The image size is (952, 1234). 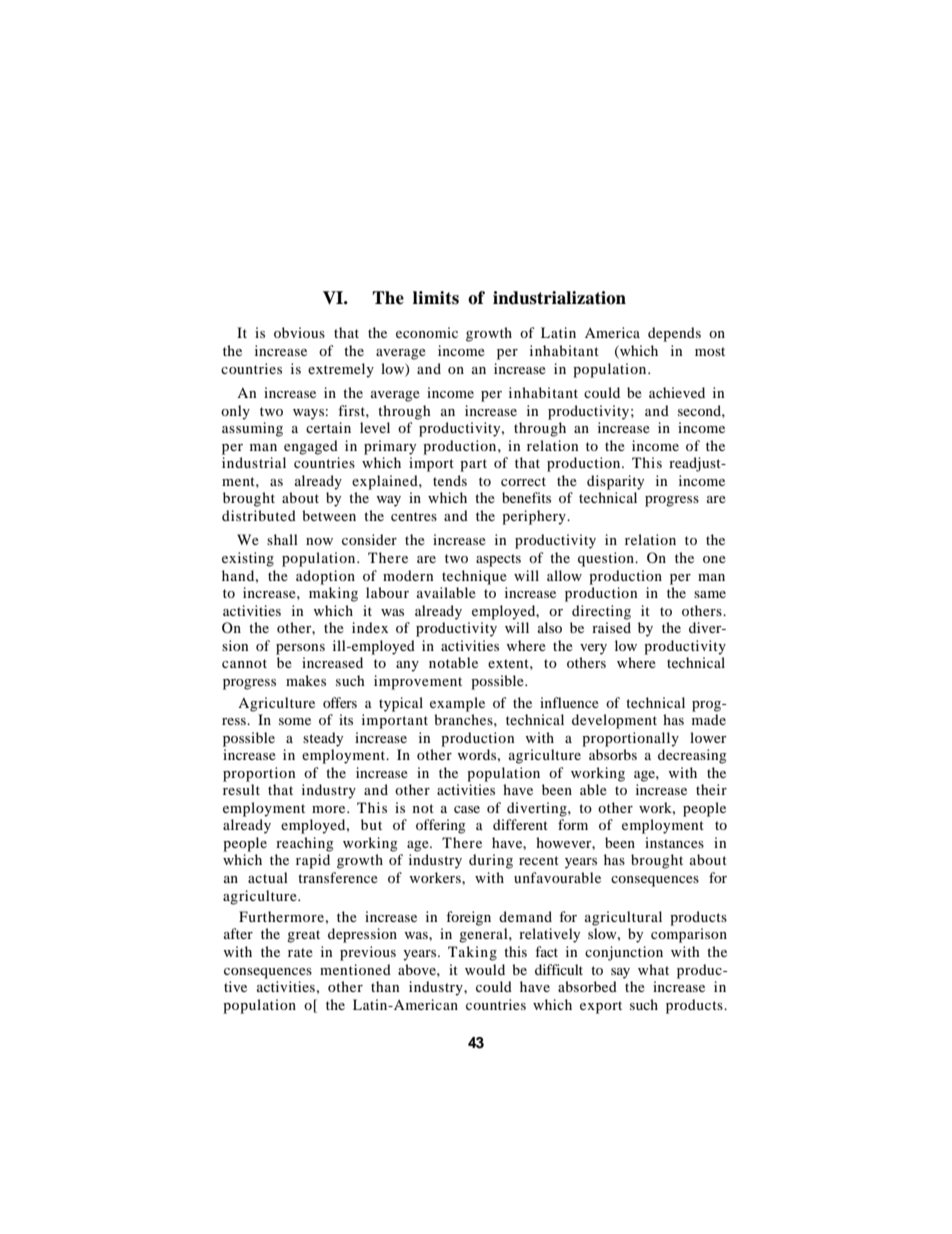 What do you see at coordinates (709, 719) in the screenshot?
I see `made` at bounding box center [709, 719].
